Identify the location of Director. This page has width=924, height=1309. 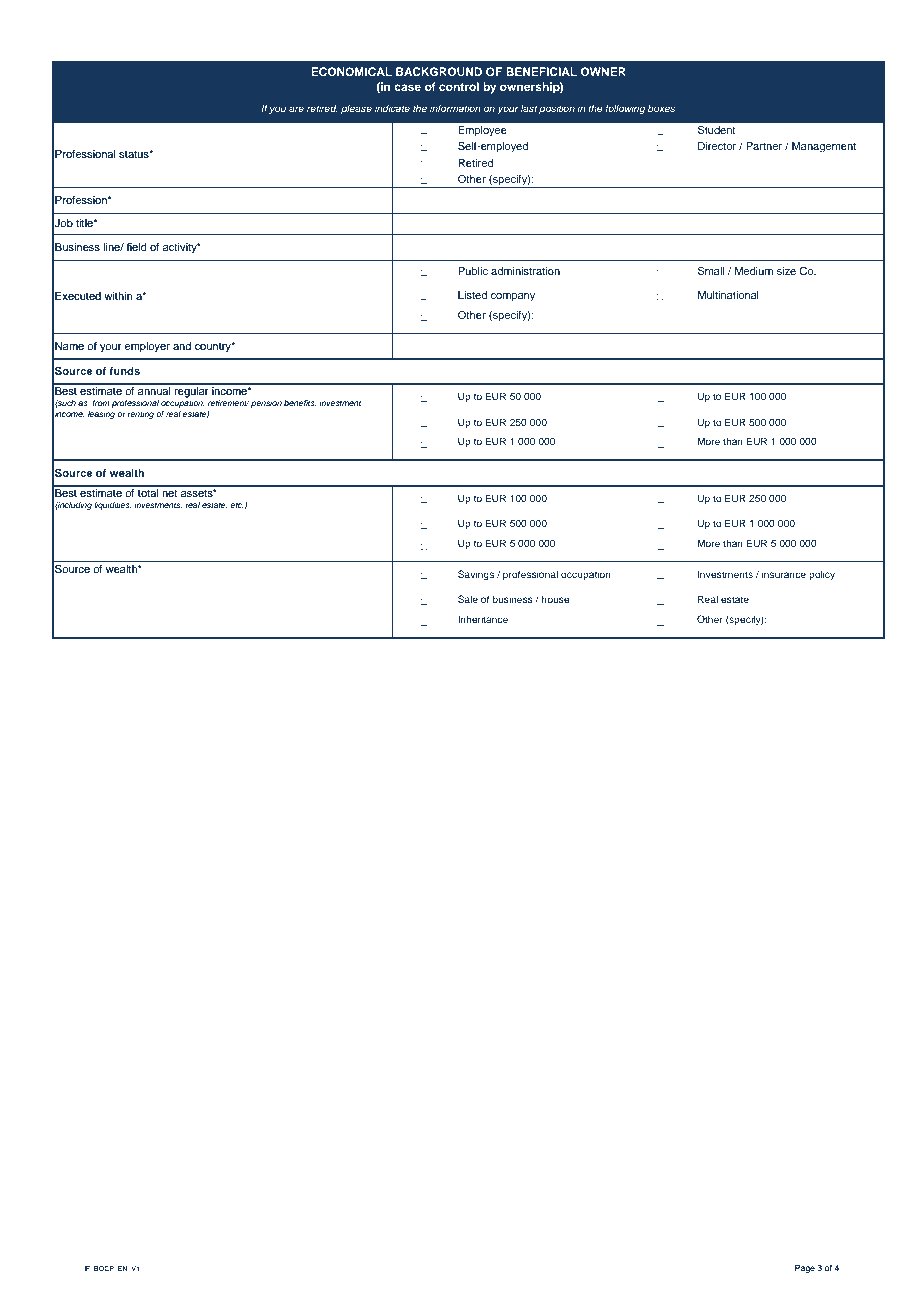
(717, 146).
